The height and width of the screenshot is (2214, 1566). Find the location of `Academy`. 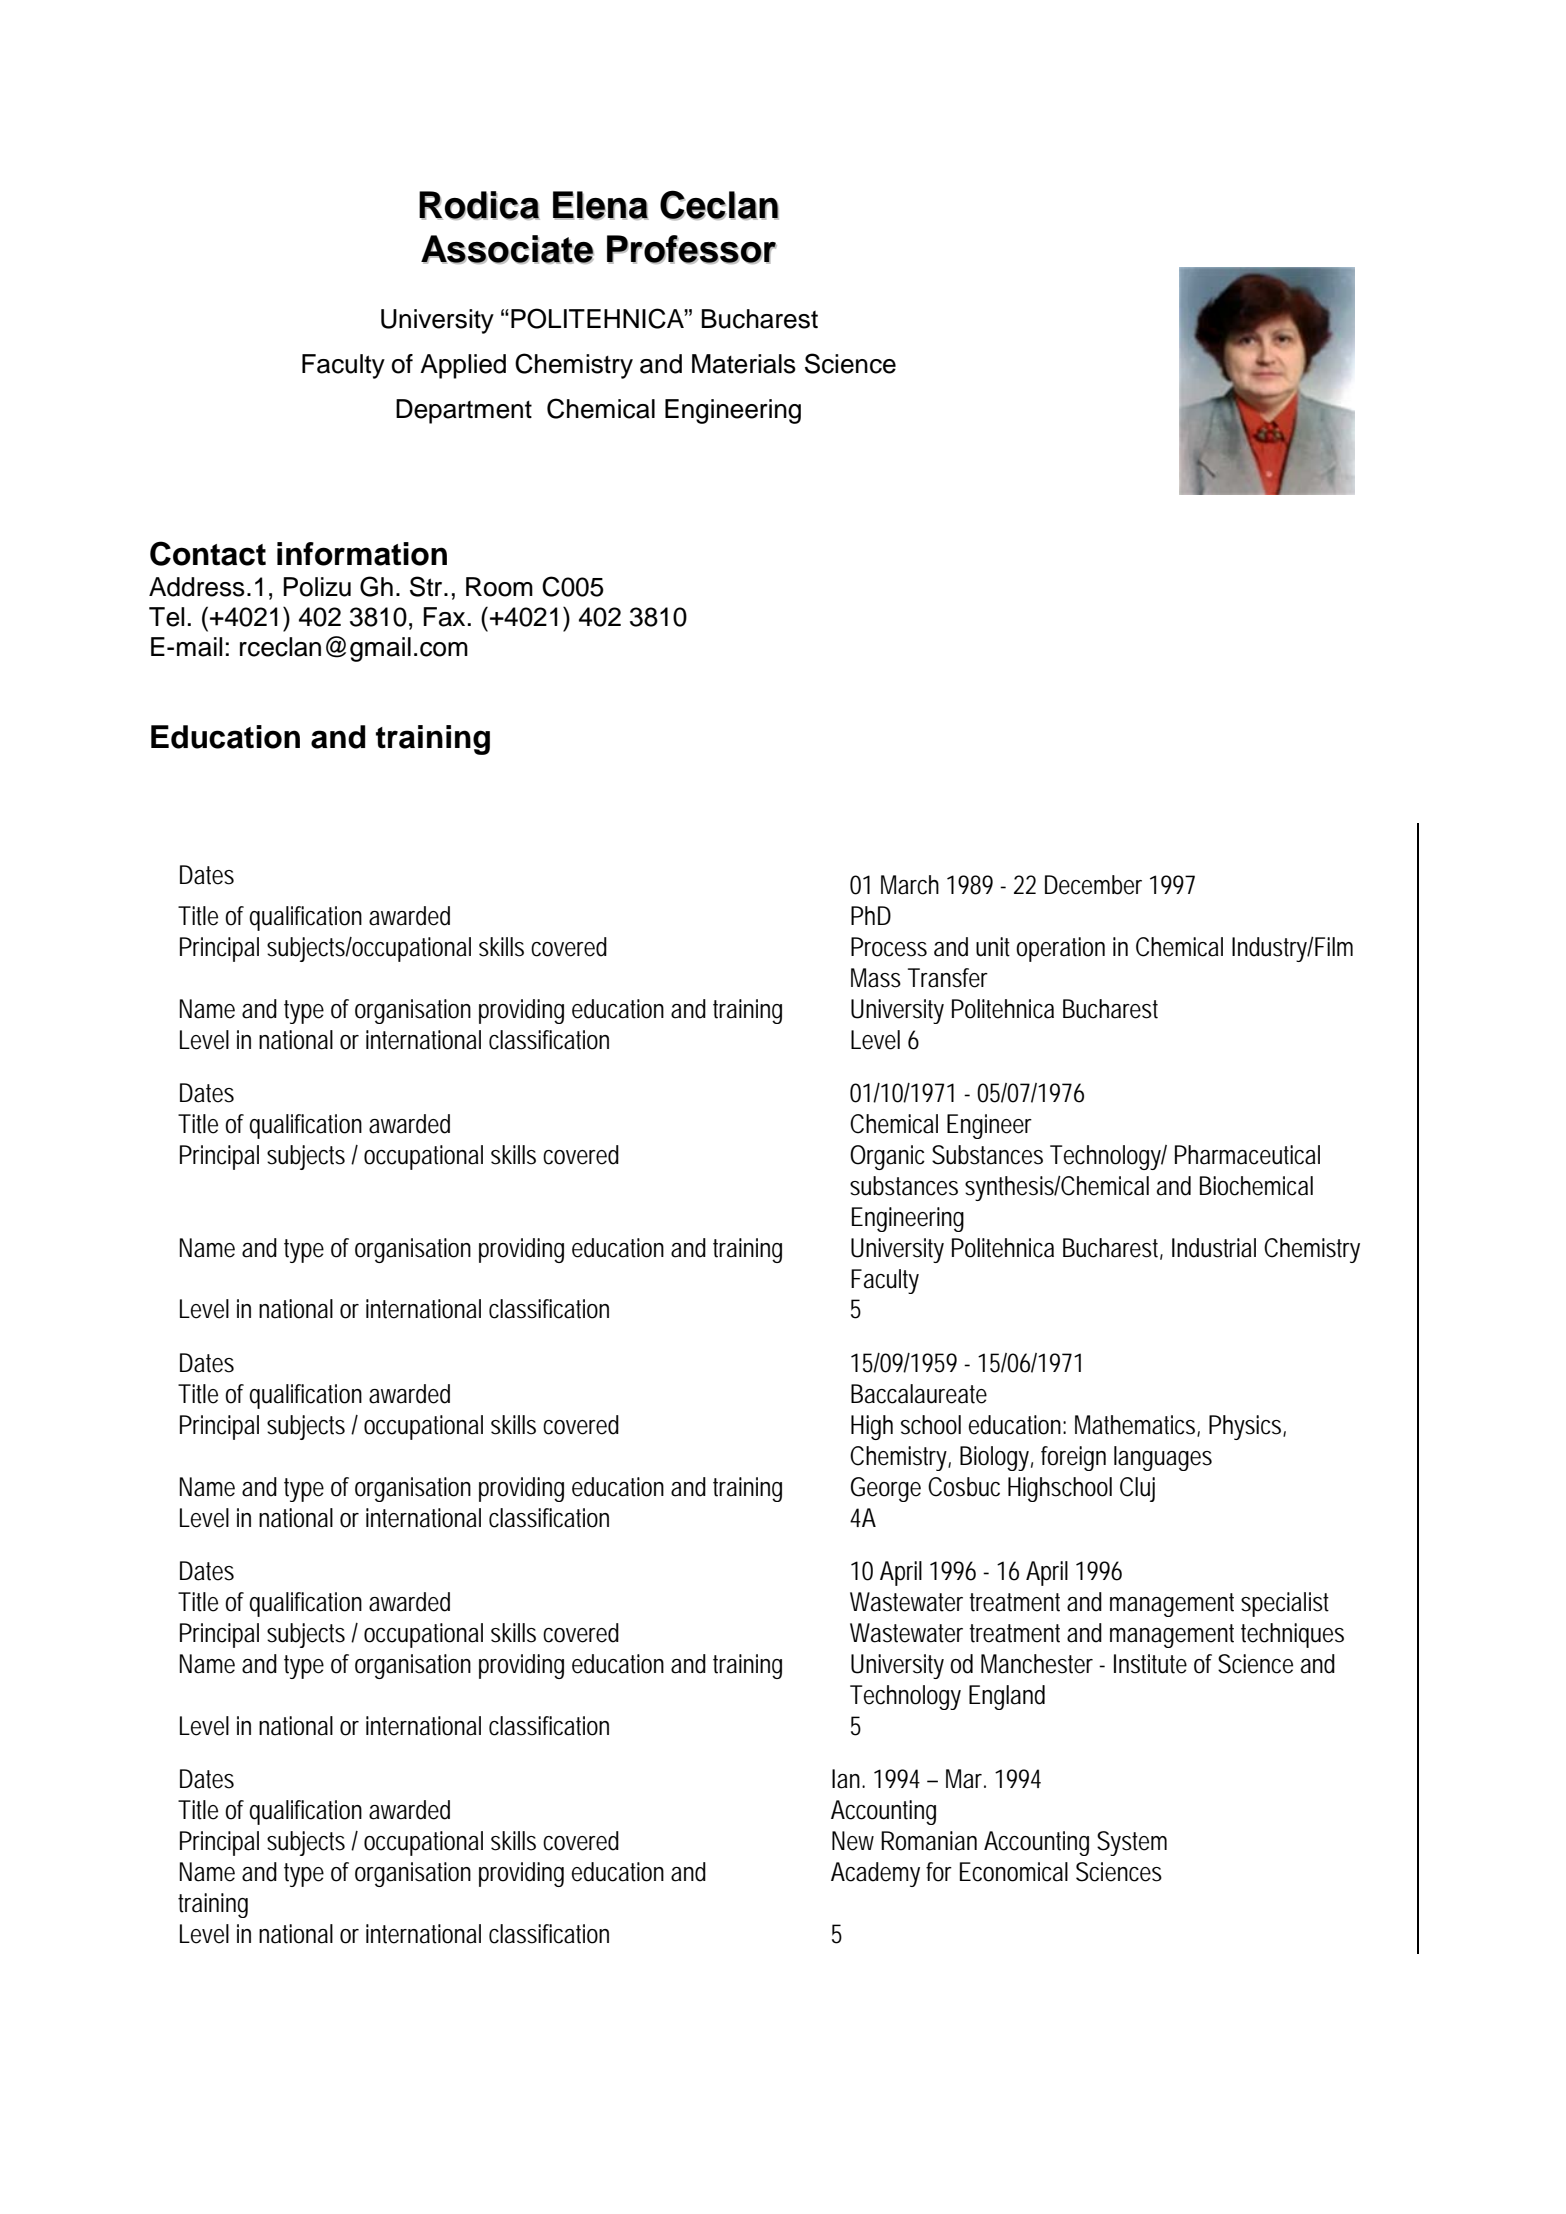

Academy is located at coordinates (875, 1874).
